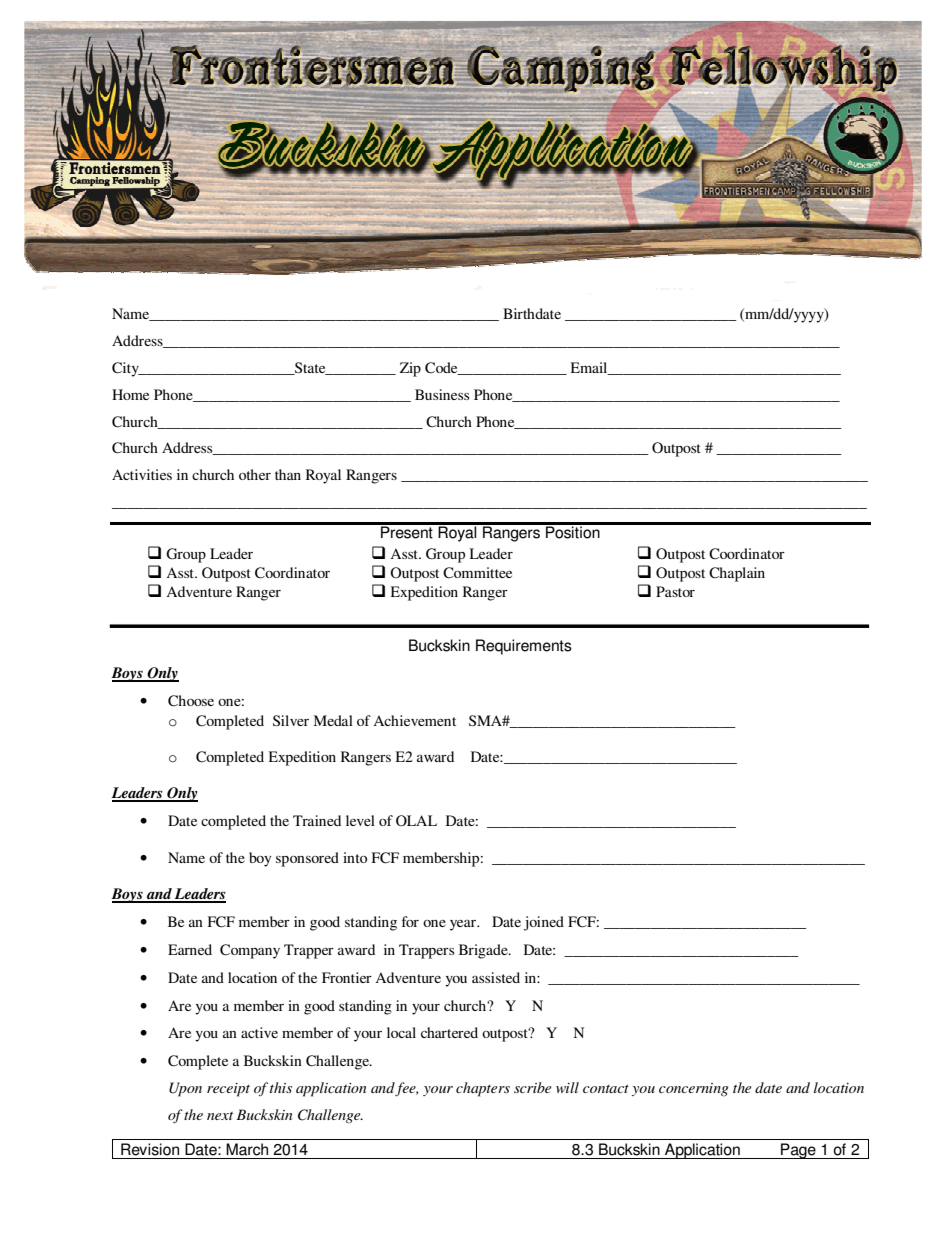 The image size is (952, 1233). What do you see at coordinates (737, 574) in the screenshot?
I see `Chaplain` at bounding box center [737, 574].
